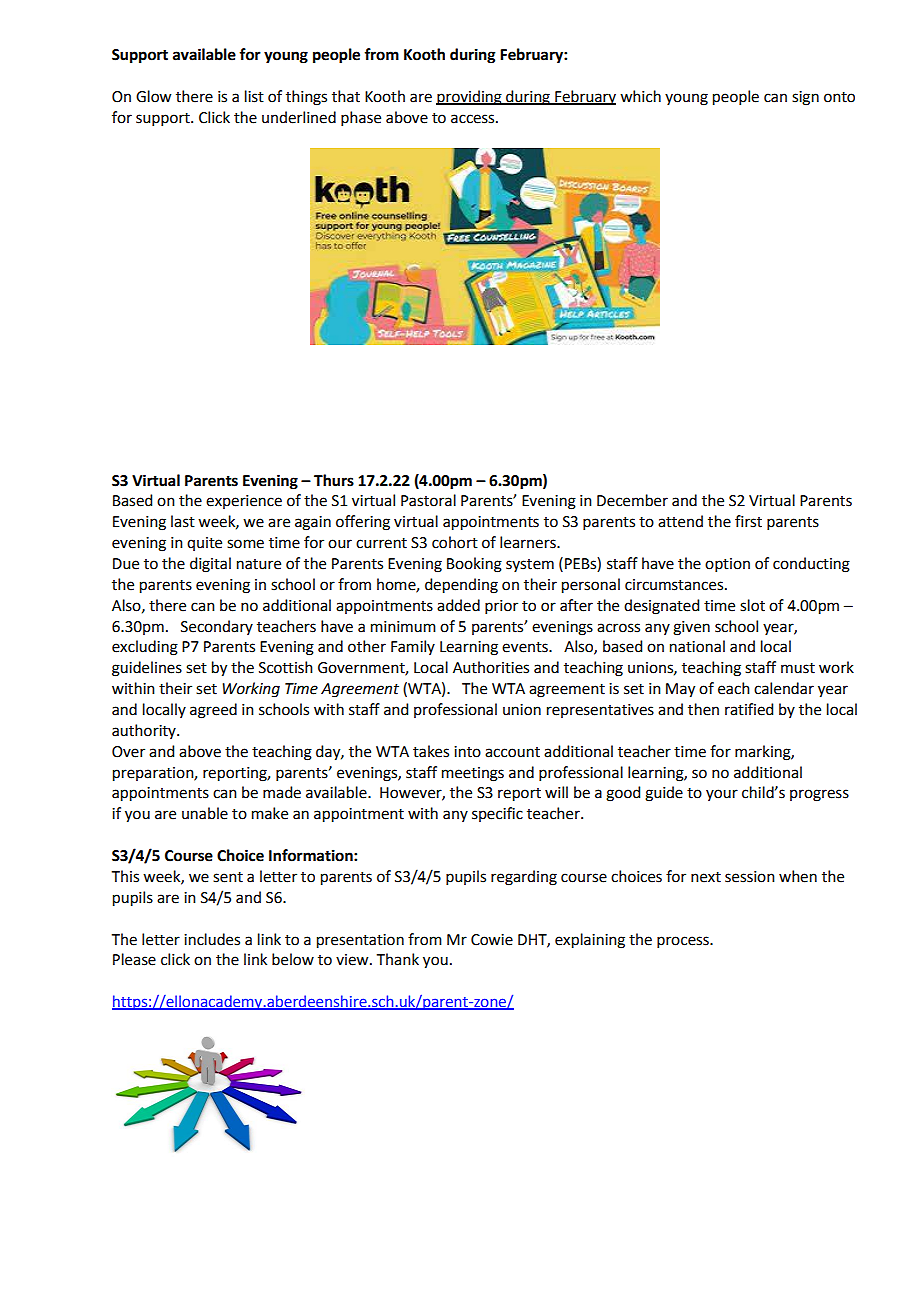 The width and height of the screenshot is (924, 1308). What do you see at coordinates (839, 97) in the screenshot?
I see `onto` at bounding box center [839, 97].
